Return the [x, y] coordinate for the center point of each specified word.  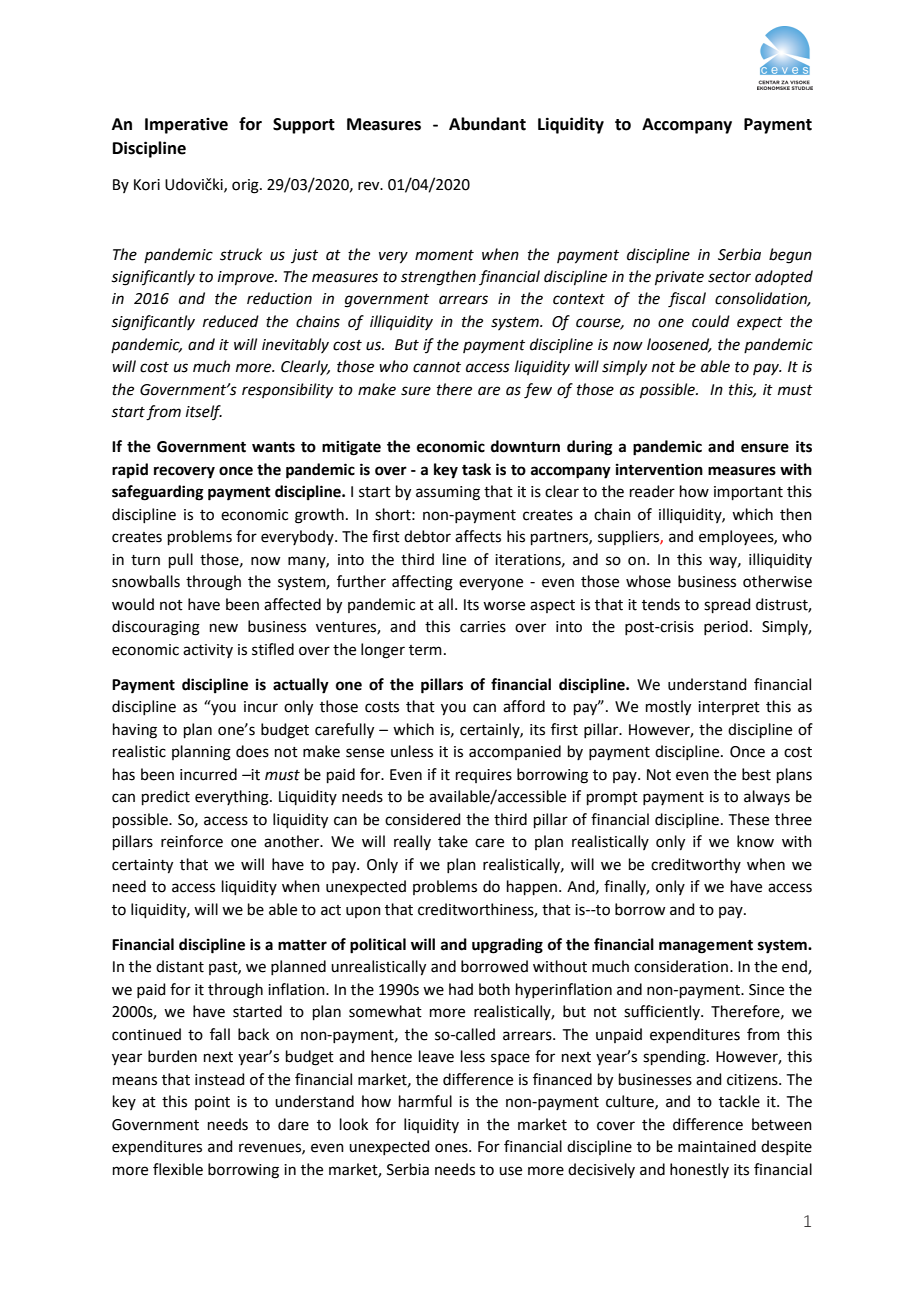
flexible [178, 1169]
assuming [448, 493]
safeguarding [158, 493]
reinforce [192, 841]
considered [423, 819]
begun [790, 256]
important [748, 493]
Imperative [186, 126]
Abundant [487, 124]
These [749, 819]
